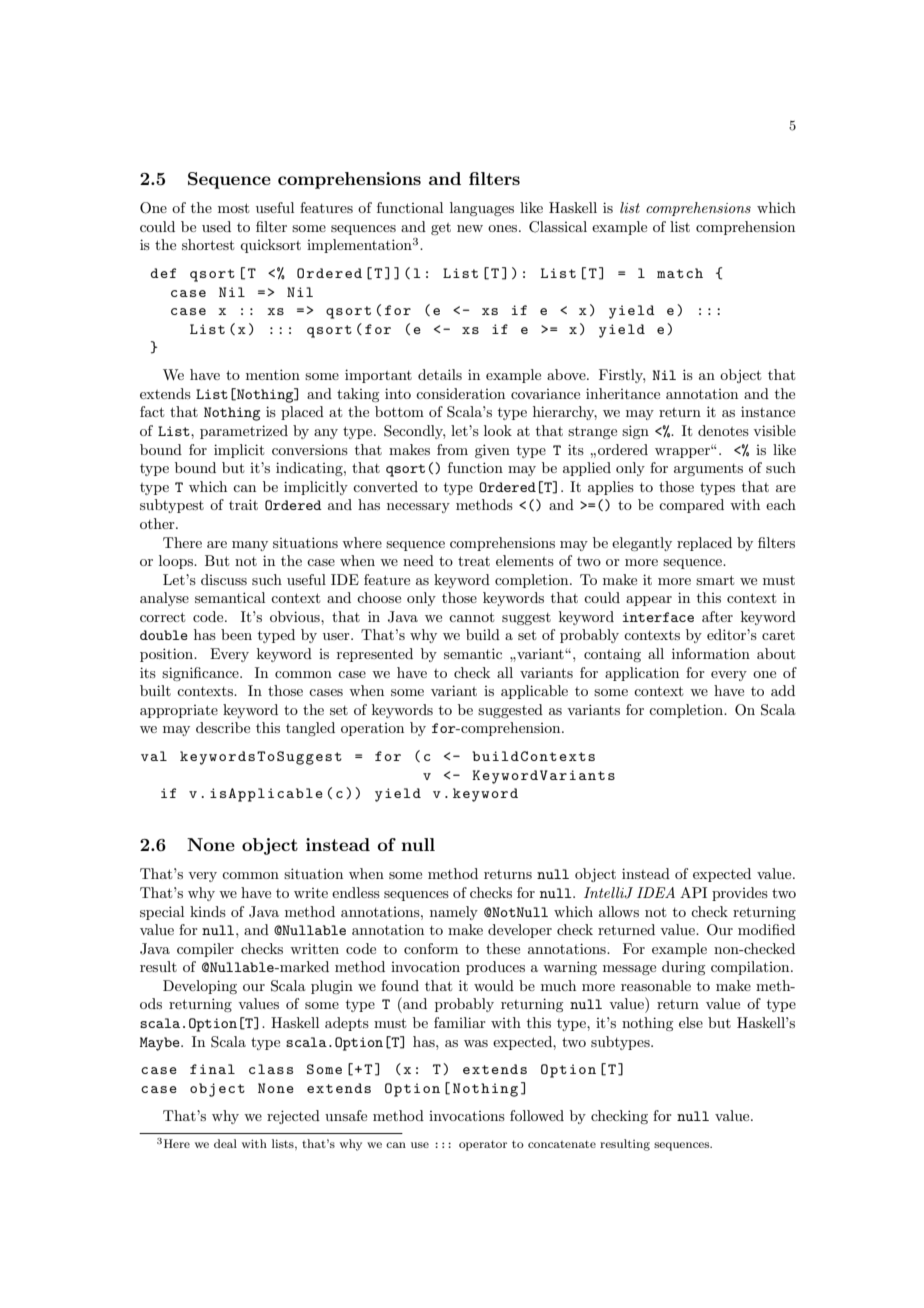  Describe the element at coordinates (250, 546) in the page. I see `many` at that location.
